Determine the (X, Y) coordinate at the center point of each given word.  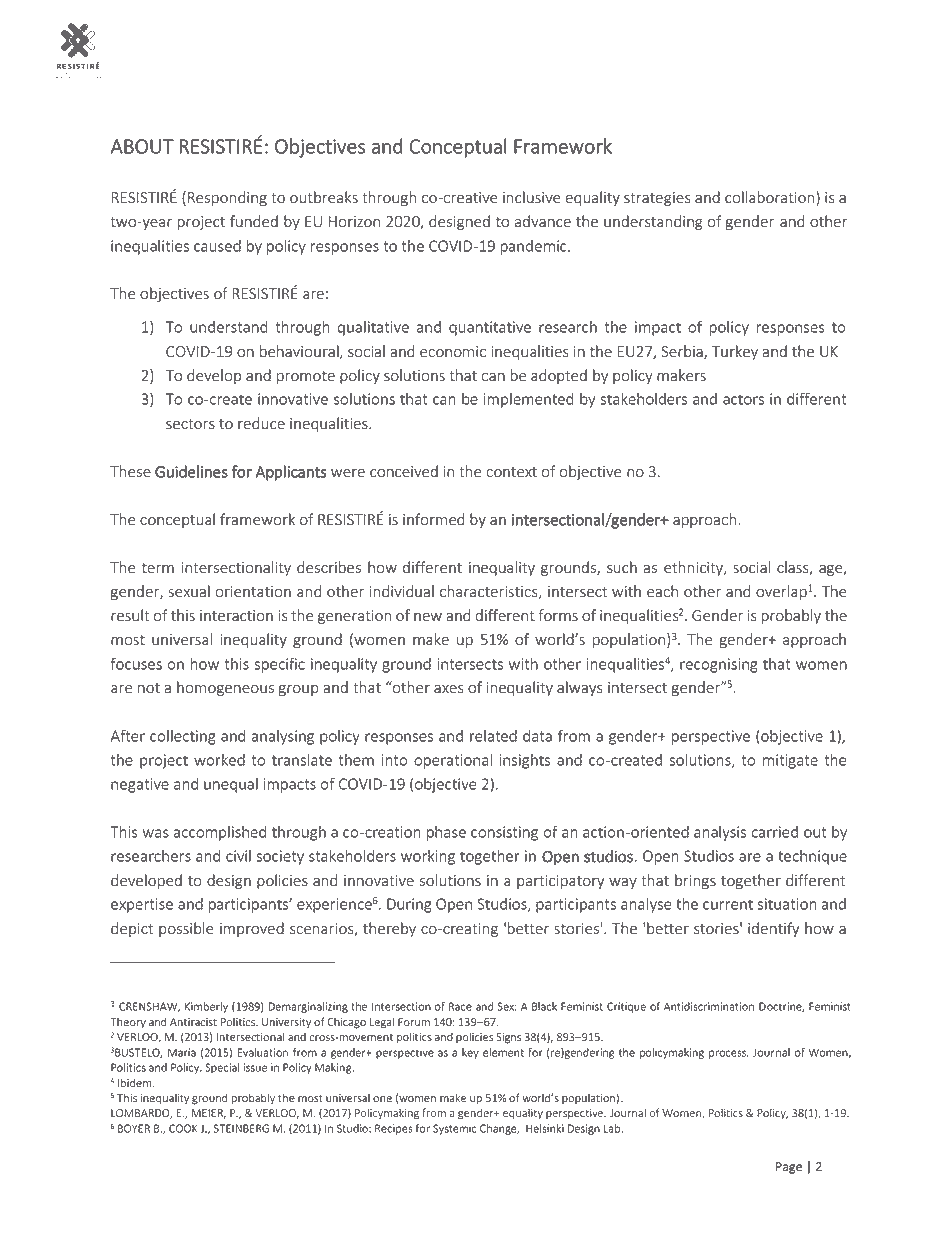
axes (449, 689)
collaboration (771, 198)
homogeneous (225, 688)
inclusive (532, 197)
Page (789, 1168)
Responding (227, 198)
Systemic (454, 1129)
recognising (719, 665)
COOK (183, 1128)
